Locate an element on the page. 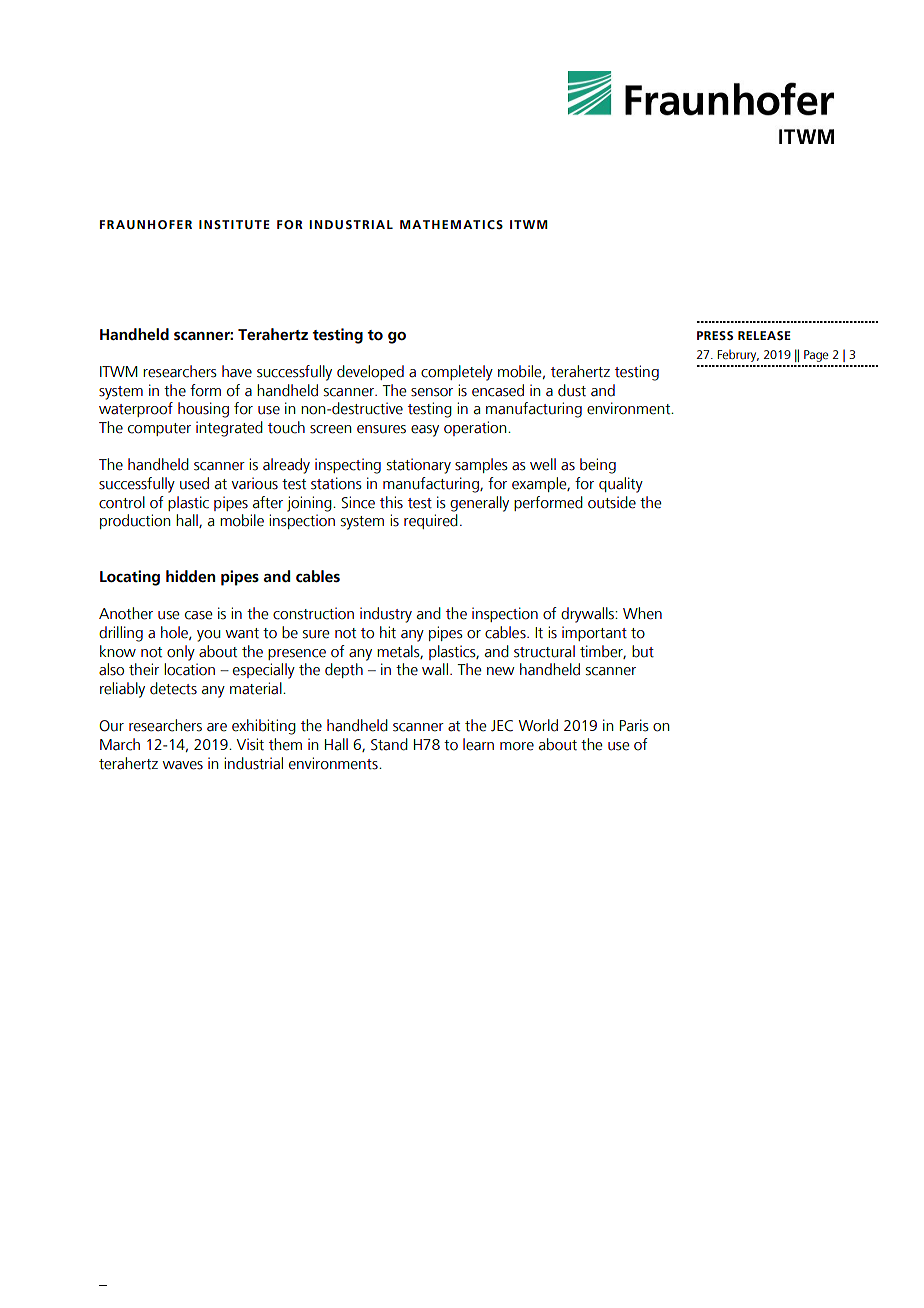 This page has width=924, height=1308. being is located at coordinates (598, 466).
